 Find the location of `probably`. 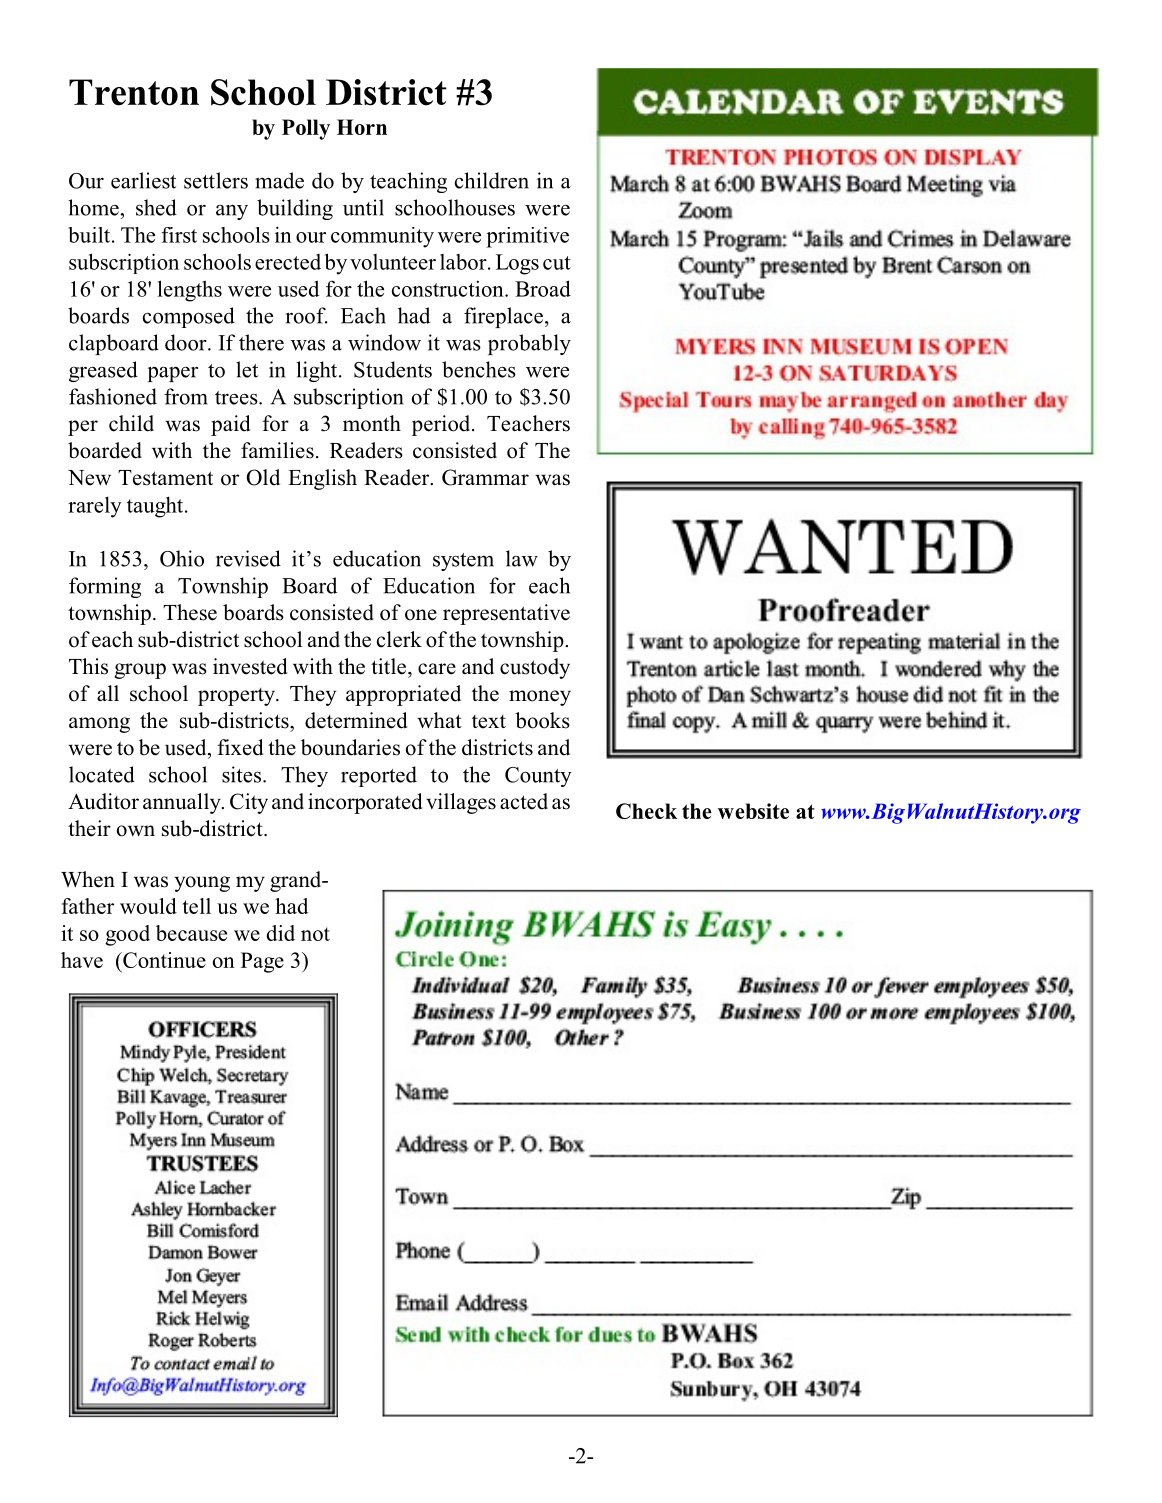

probably is located at coordinates (529, 344).
